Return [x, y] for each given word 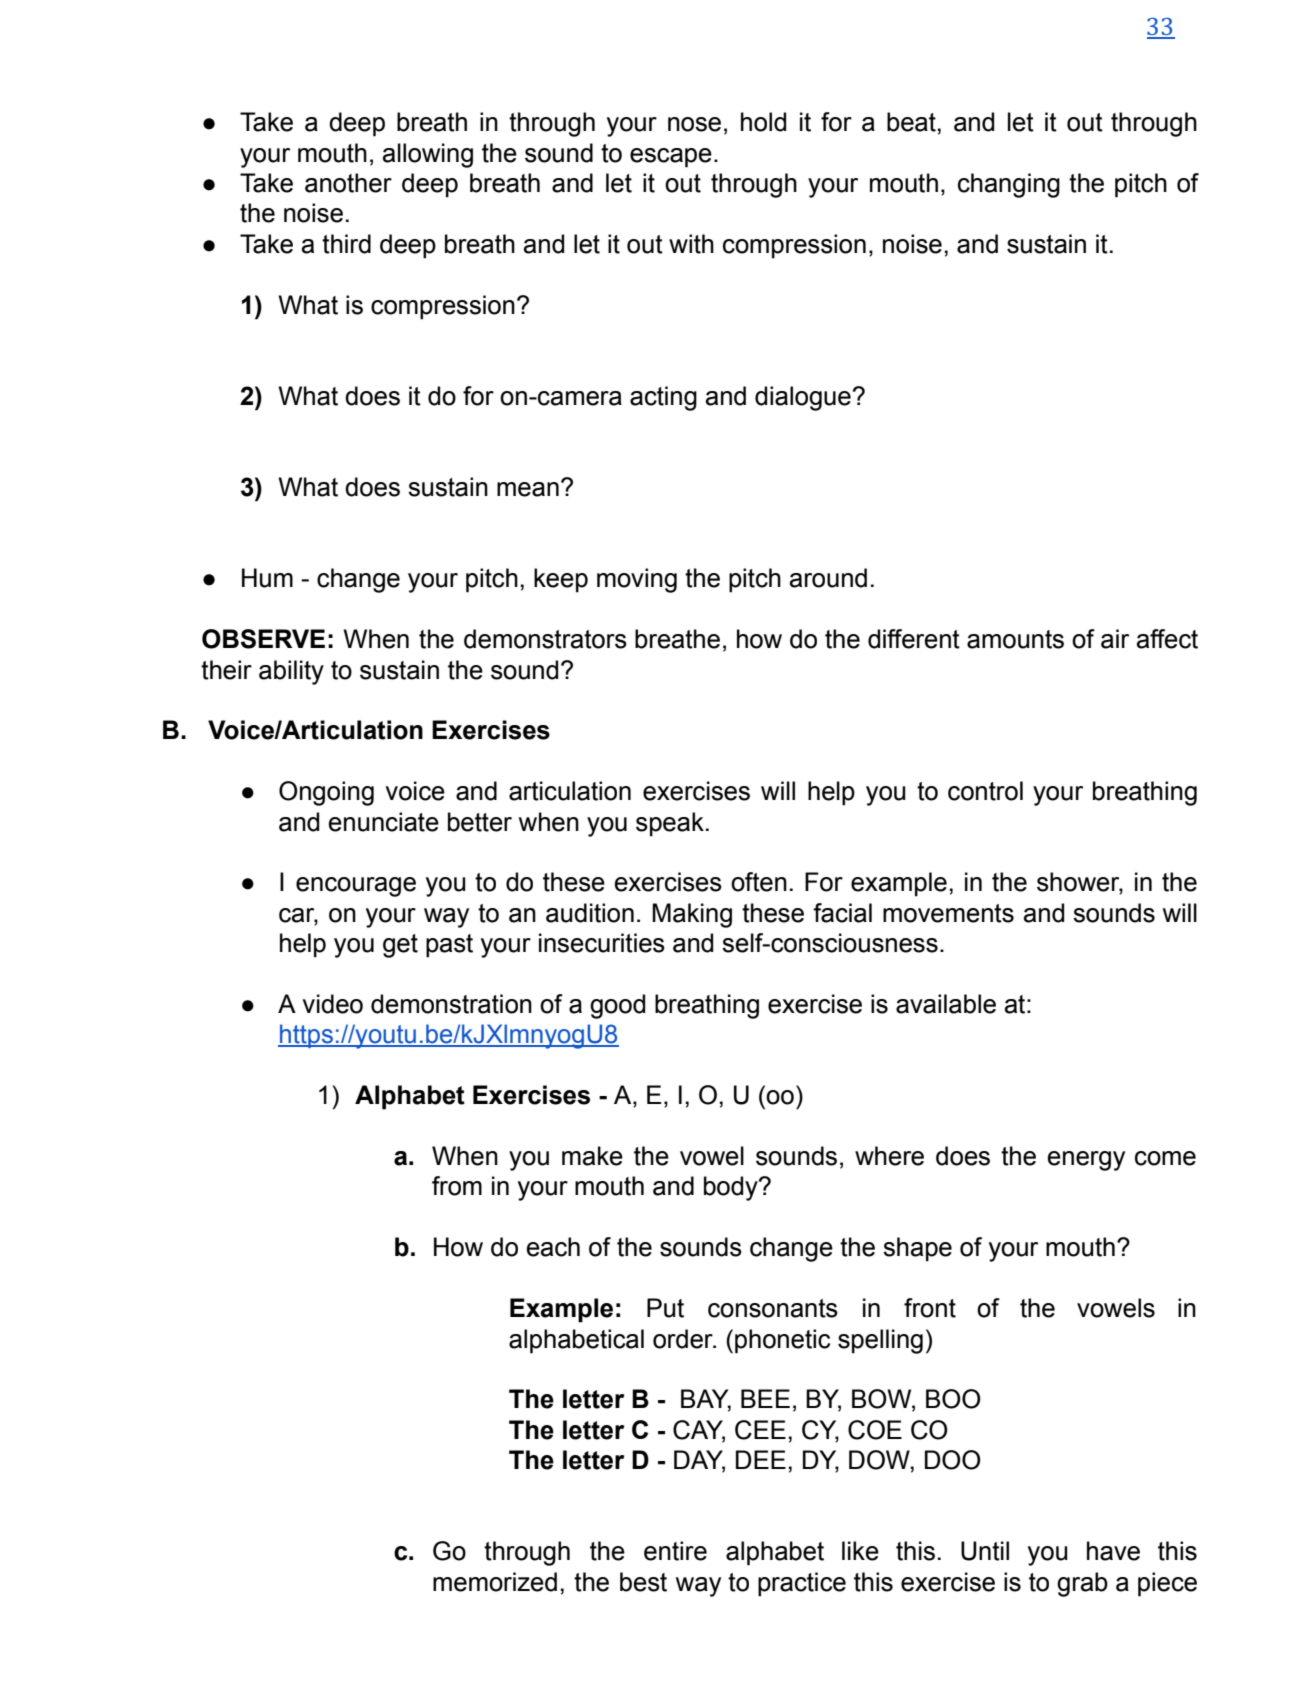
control [985, 791]
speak [670, 824]
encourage [356, 887]
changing [1009, 185]
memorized [495, 1582]
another [348, 183]
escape [671, 158]
